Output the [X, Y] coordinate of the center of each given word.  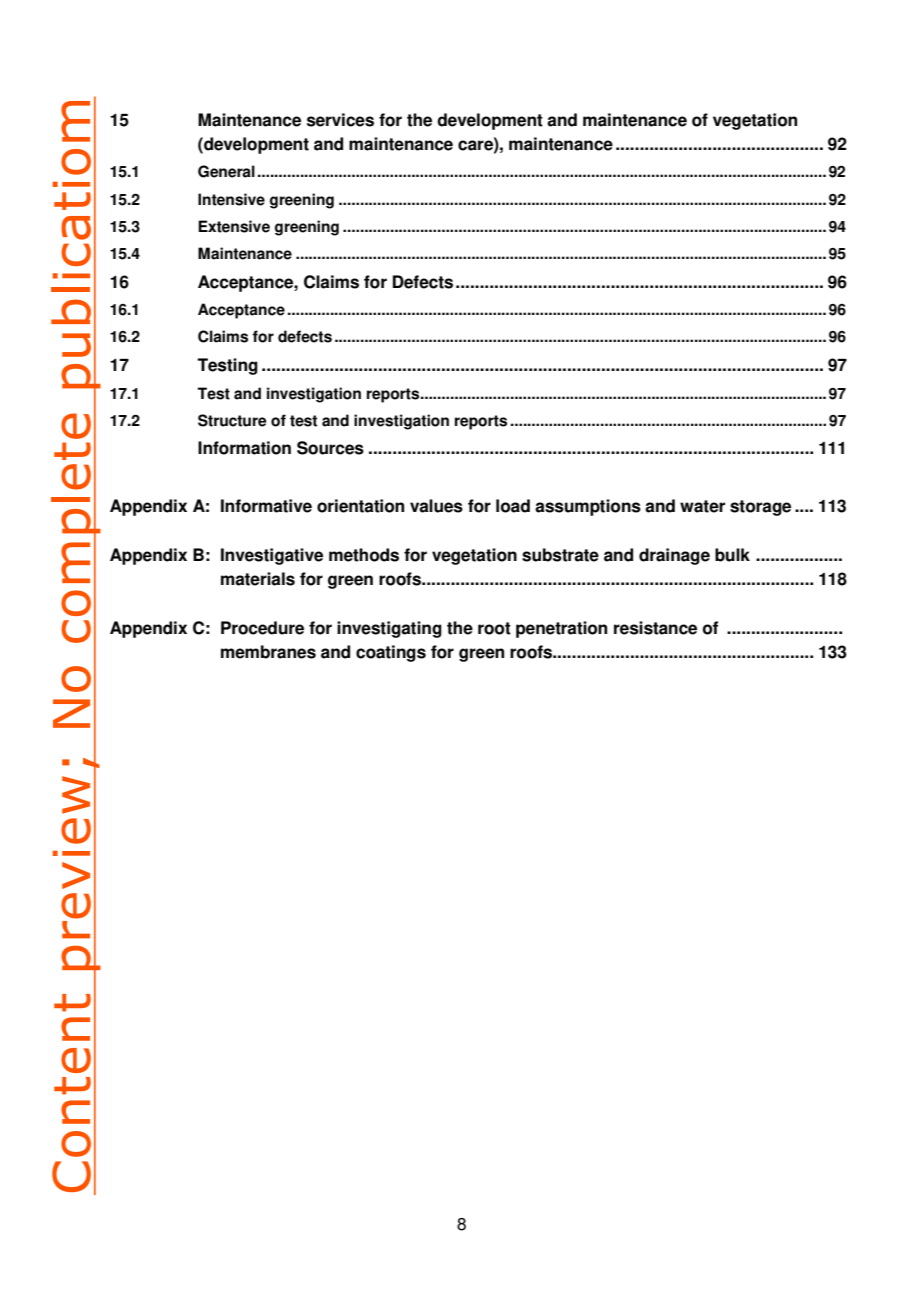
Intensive [231, 199]
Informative [266, 506]
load [513, 506]
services [340, 120]
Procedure [262, 628]
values [436, 506]
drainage [674, 556]
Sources [330, 448]
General [226, 171]
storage [760, 508]
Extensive [234, 226]
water [702, 506]
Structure [232, 420]
